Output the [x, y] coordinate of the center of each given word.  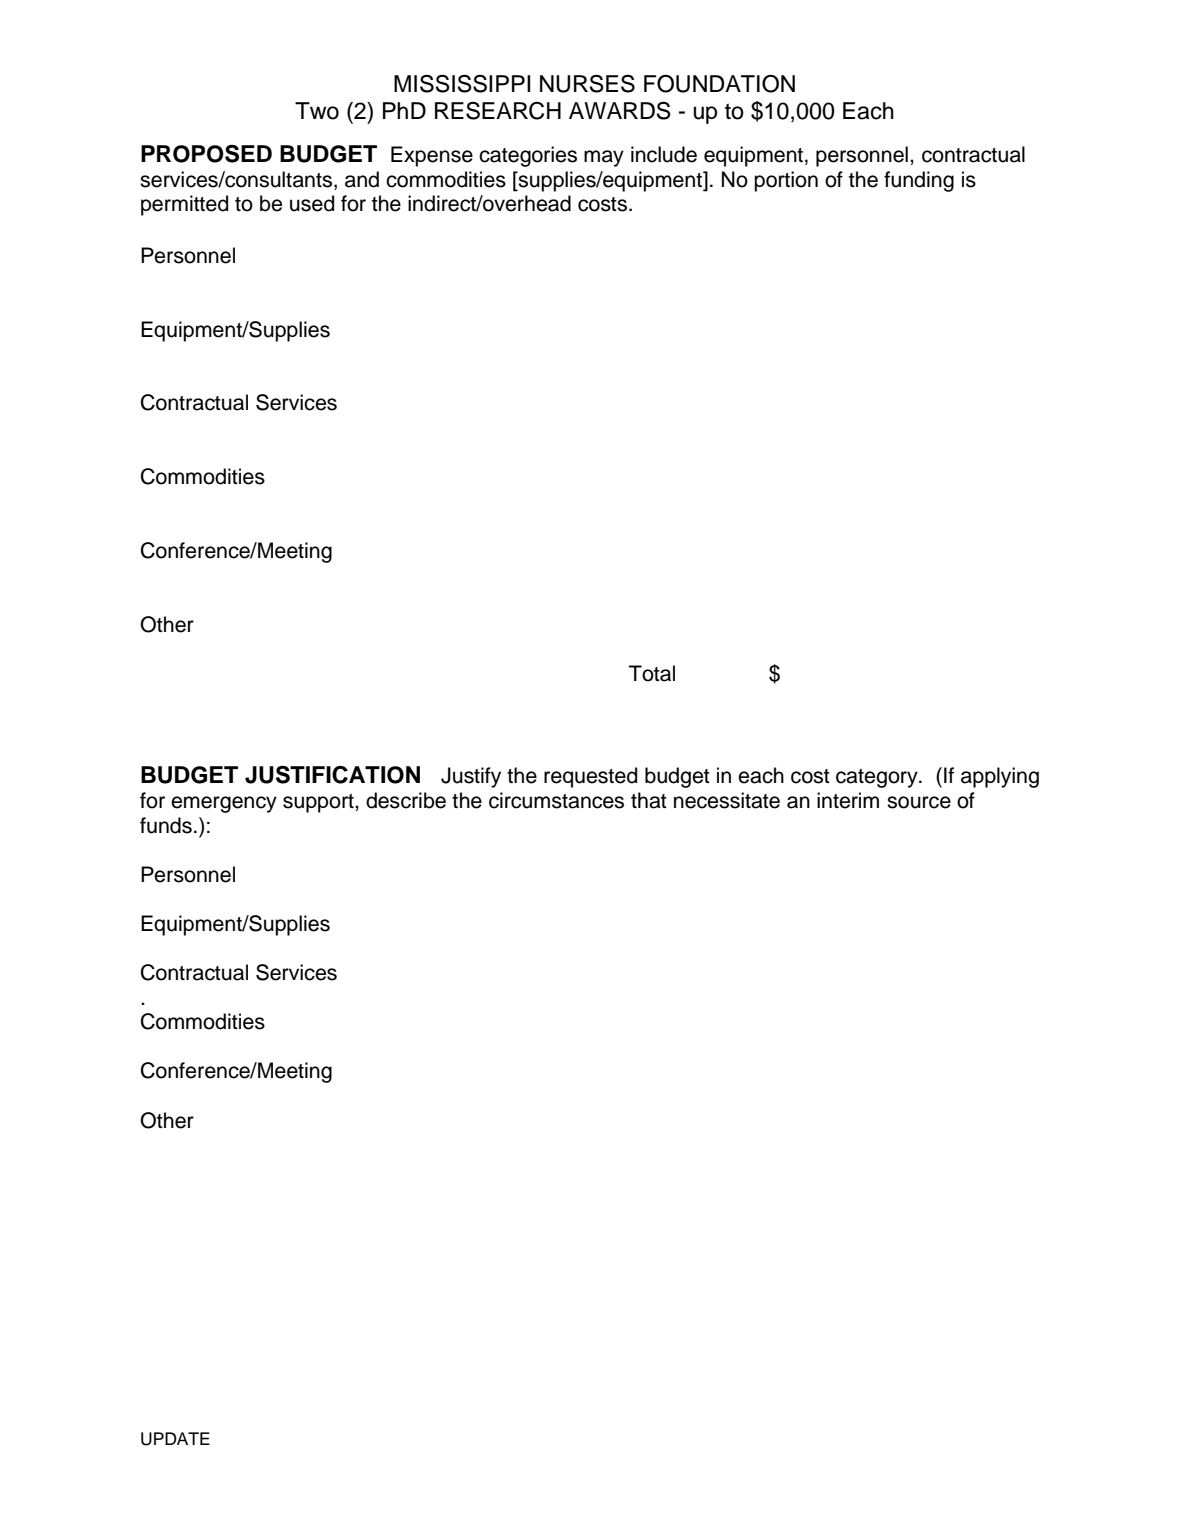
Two [317, 111]
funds [166, 825]
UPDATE [175, 1439]
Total [652, 673]
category [878, 778]
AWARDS [620, 111]
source [919, 802]
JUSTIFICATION [332, 775]
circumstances [556, 800]
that [649, 800]
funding [919, 181]
